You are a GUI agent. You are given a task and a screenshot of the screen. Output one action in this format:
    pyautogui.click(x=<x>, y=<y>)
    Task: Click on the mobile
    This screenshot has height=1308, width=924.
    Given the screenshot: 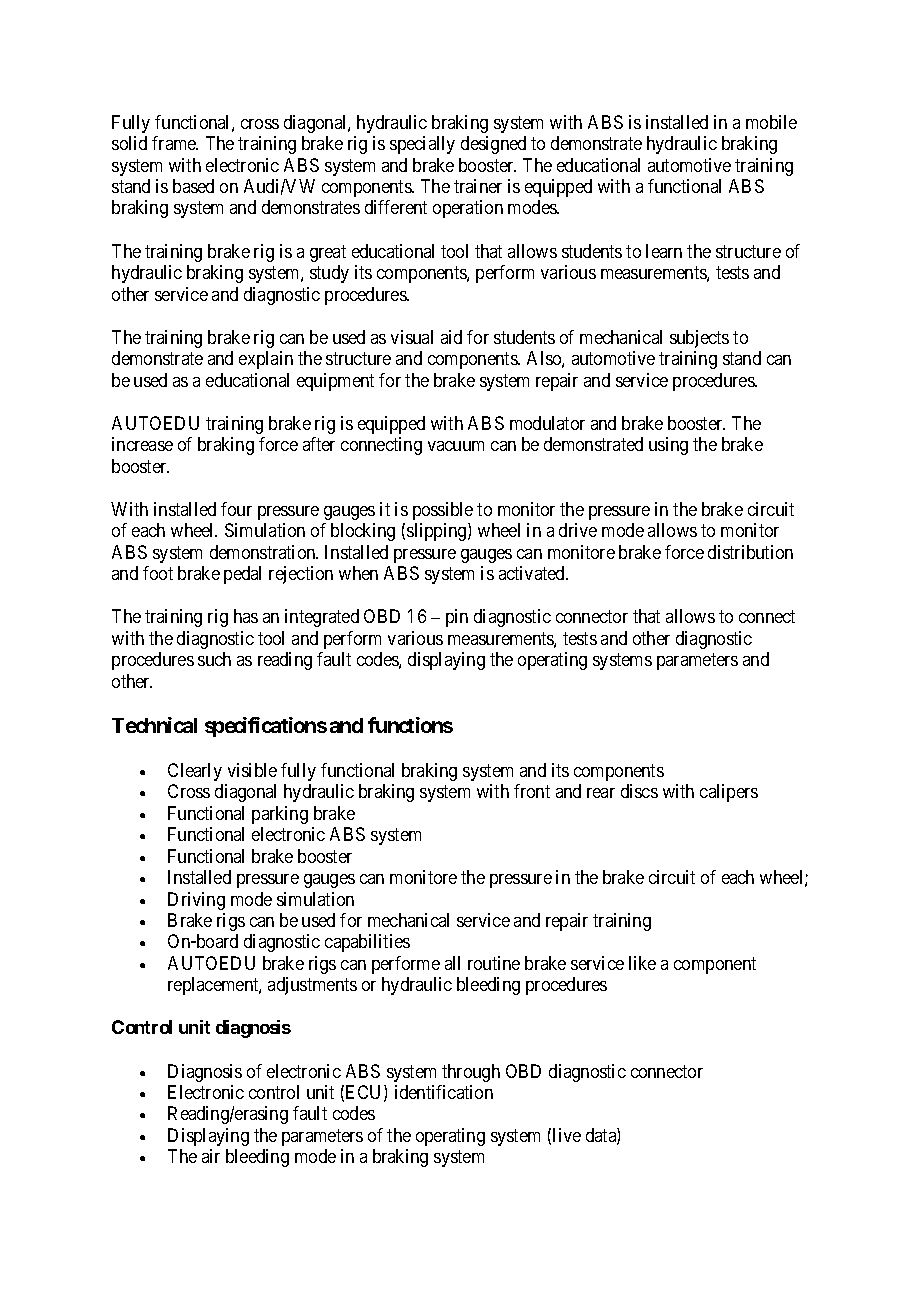 What is the action you would take?
    pyautogui.click(x=771, y=122)
